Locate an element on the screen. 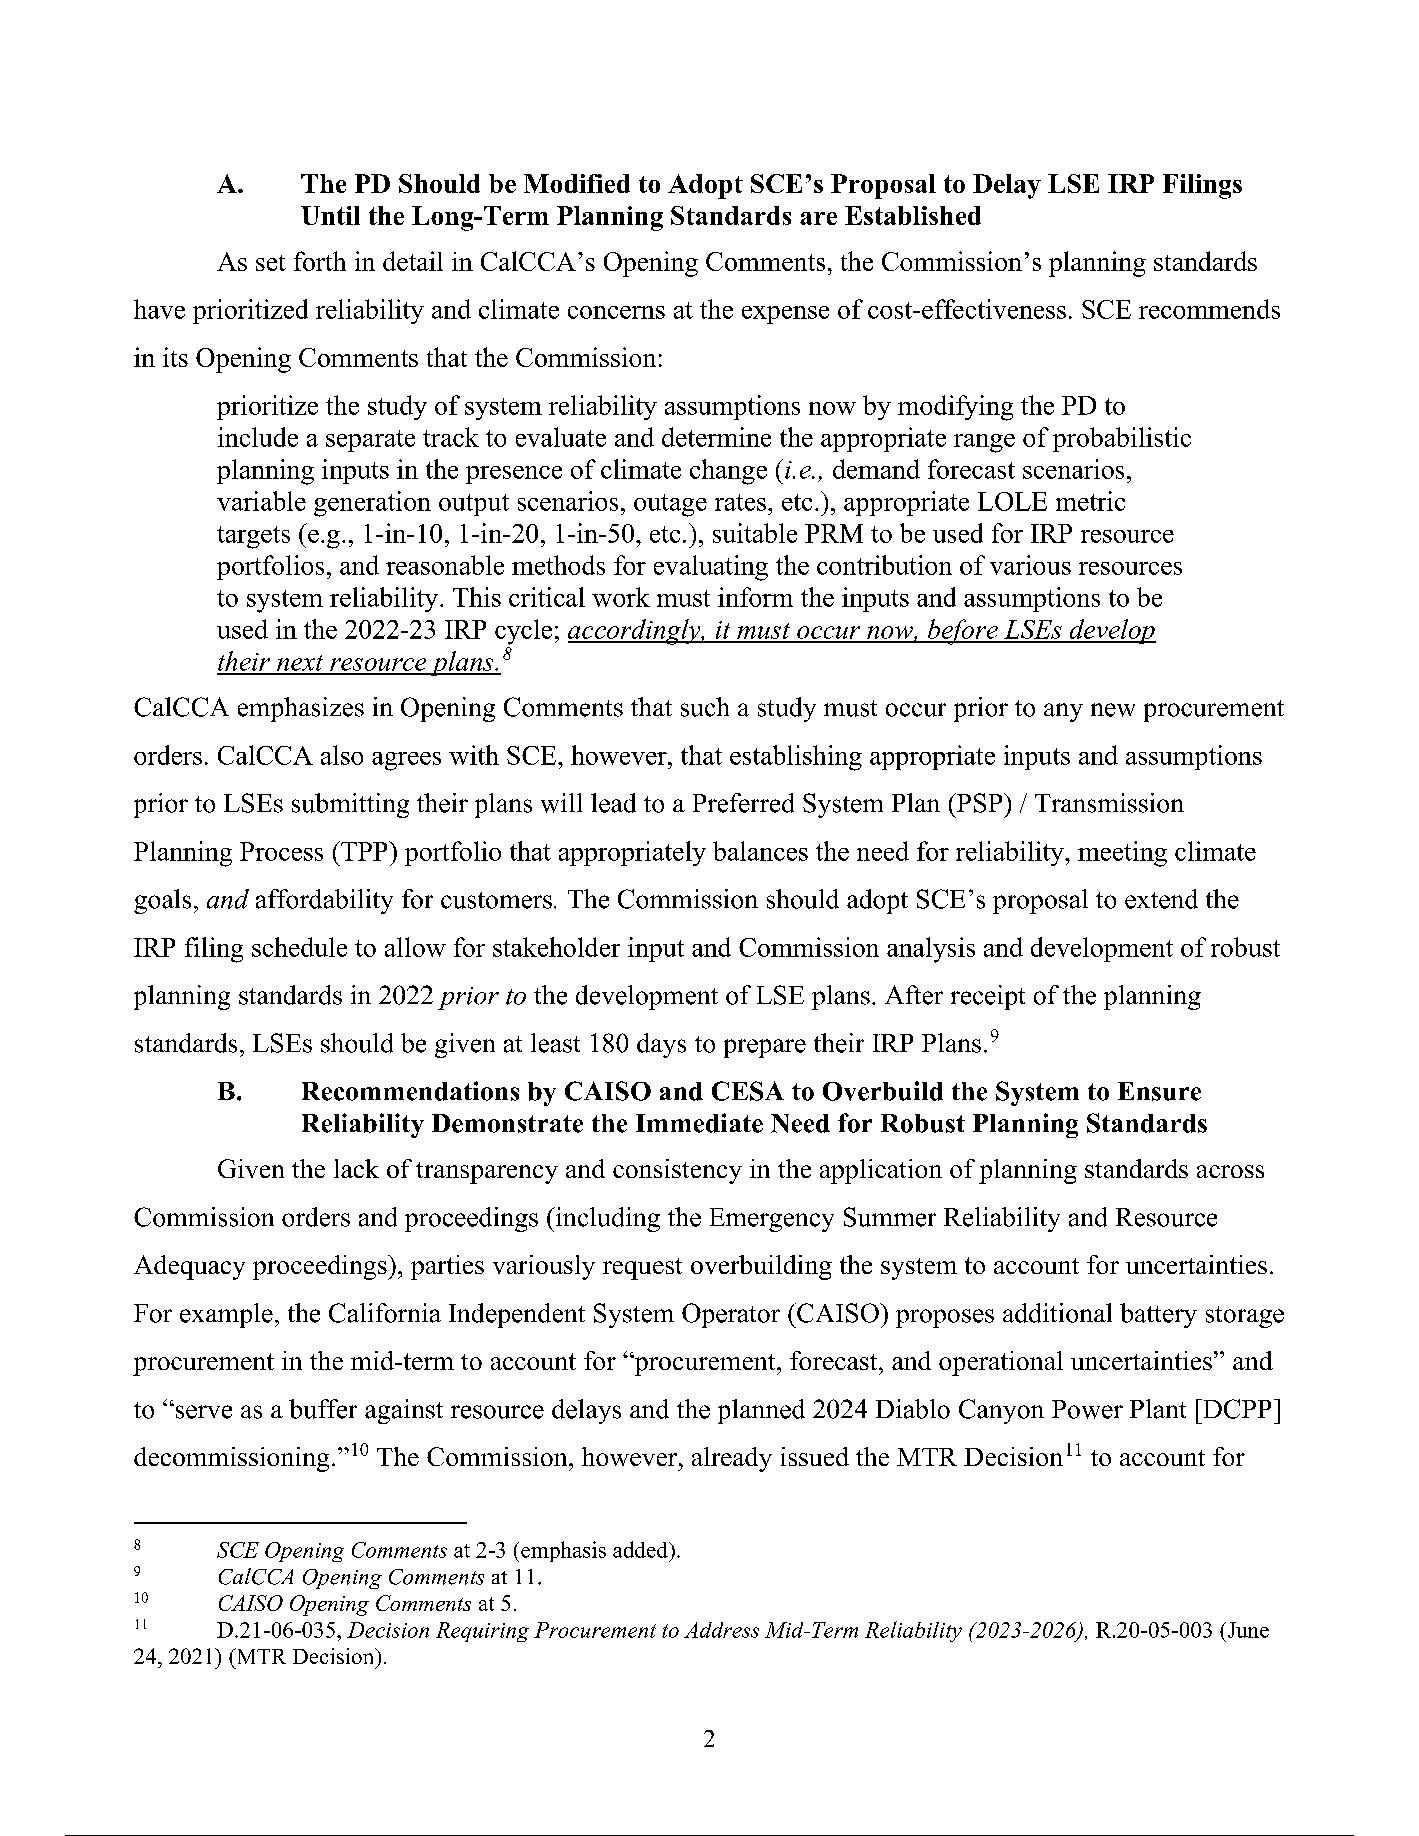 The height and width of the screenshot is (1836, 1419). balances is located at coordinates (760, 851).
